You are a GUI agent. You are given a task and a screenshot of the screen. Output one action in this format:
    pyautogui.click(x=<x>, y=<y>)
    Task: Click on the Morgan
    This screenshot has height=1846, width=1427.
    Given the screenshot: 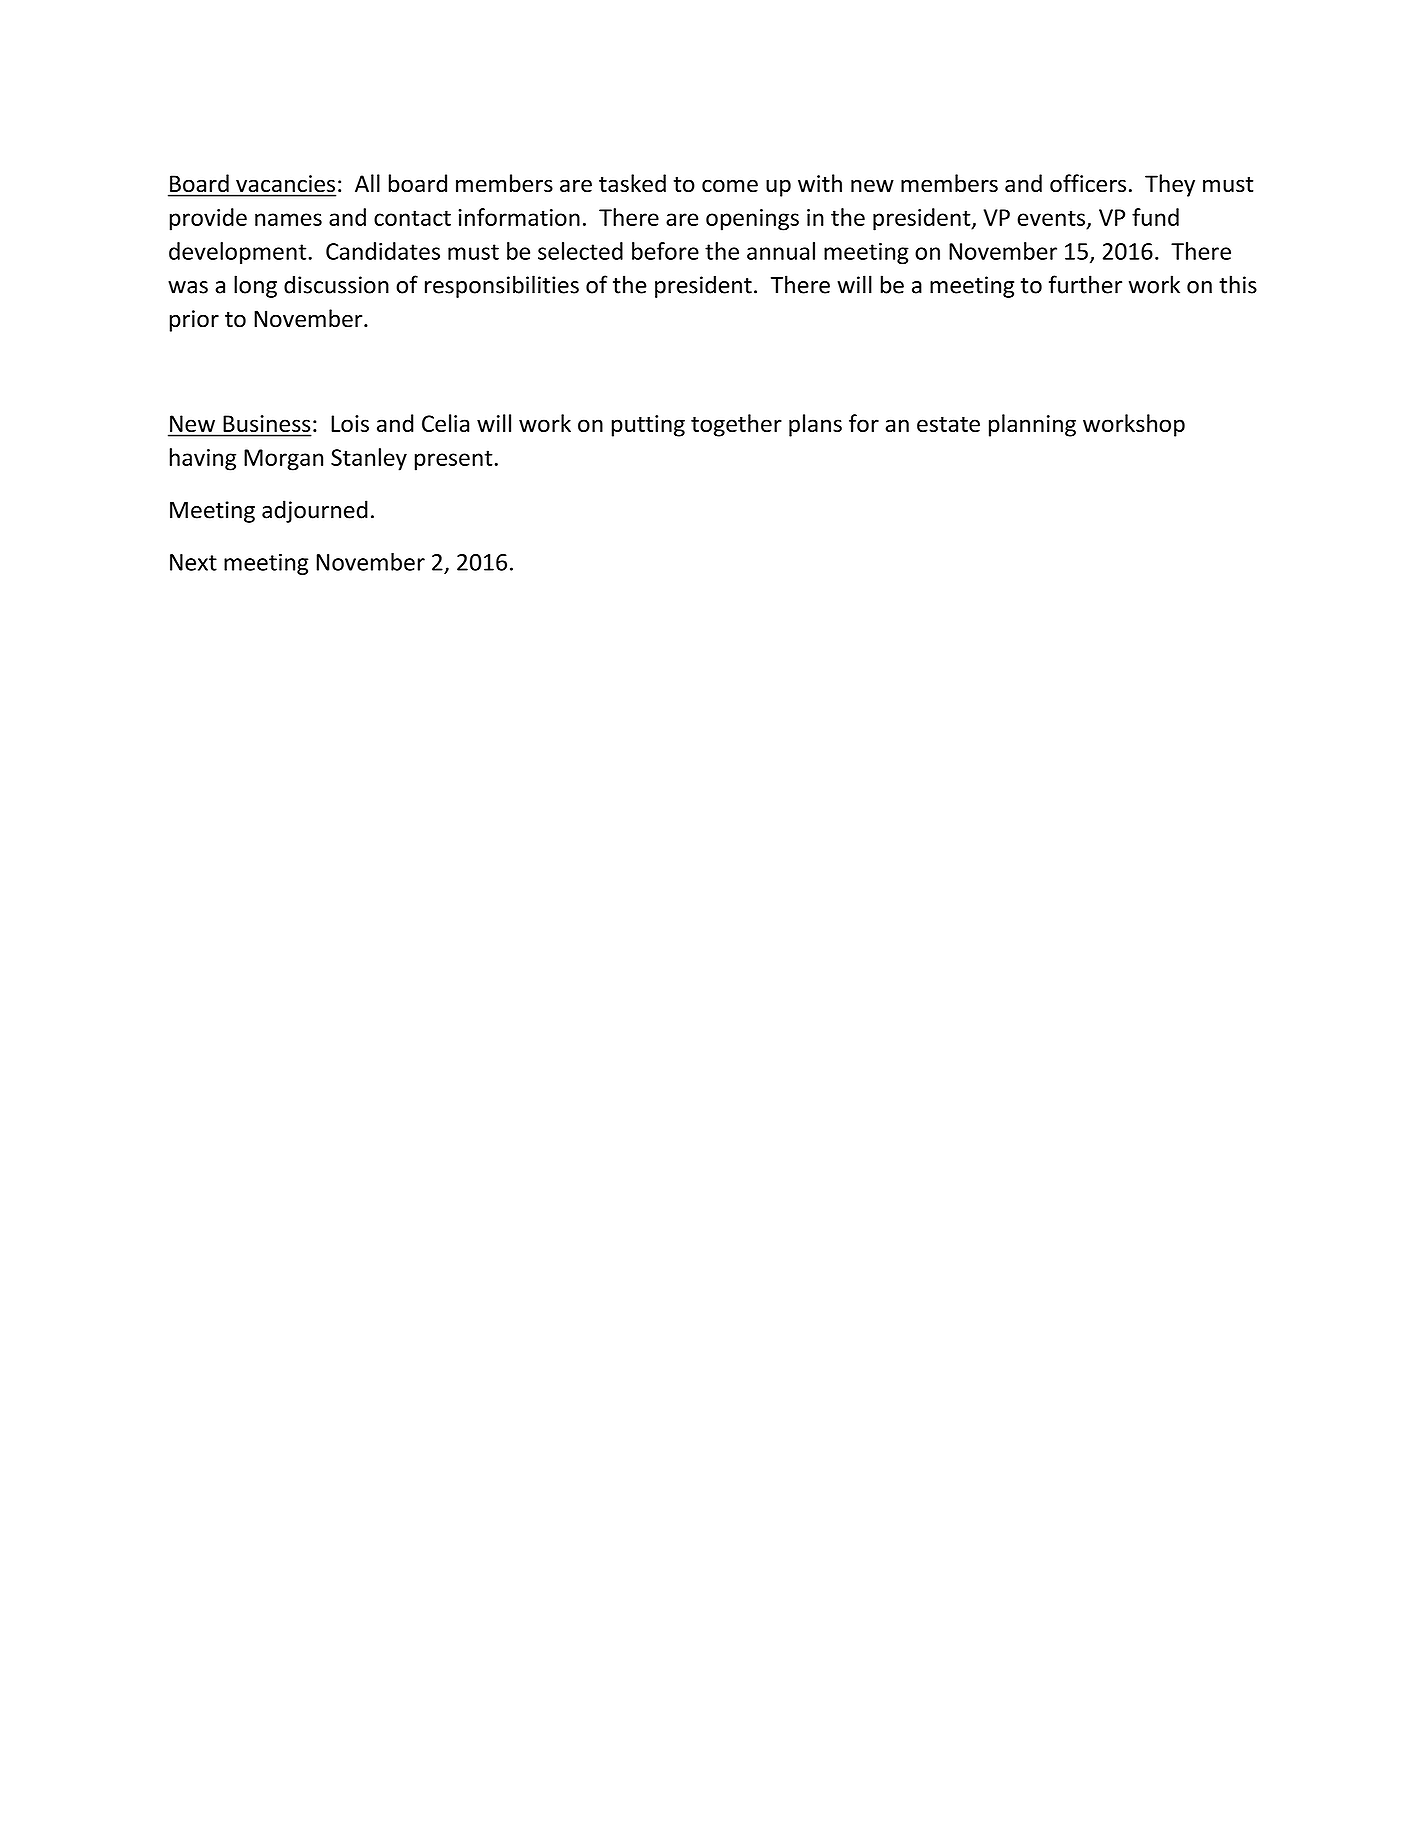 What is the action you would take?
    pyautogui.click(x=283, y=460)
